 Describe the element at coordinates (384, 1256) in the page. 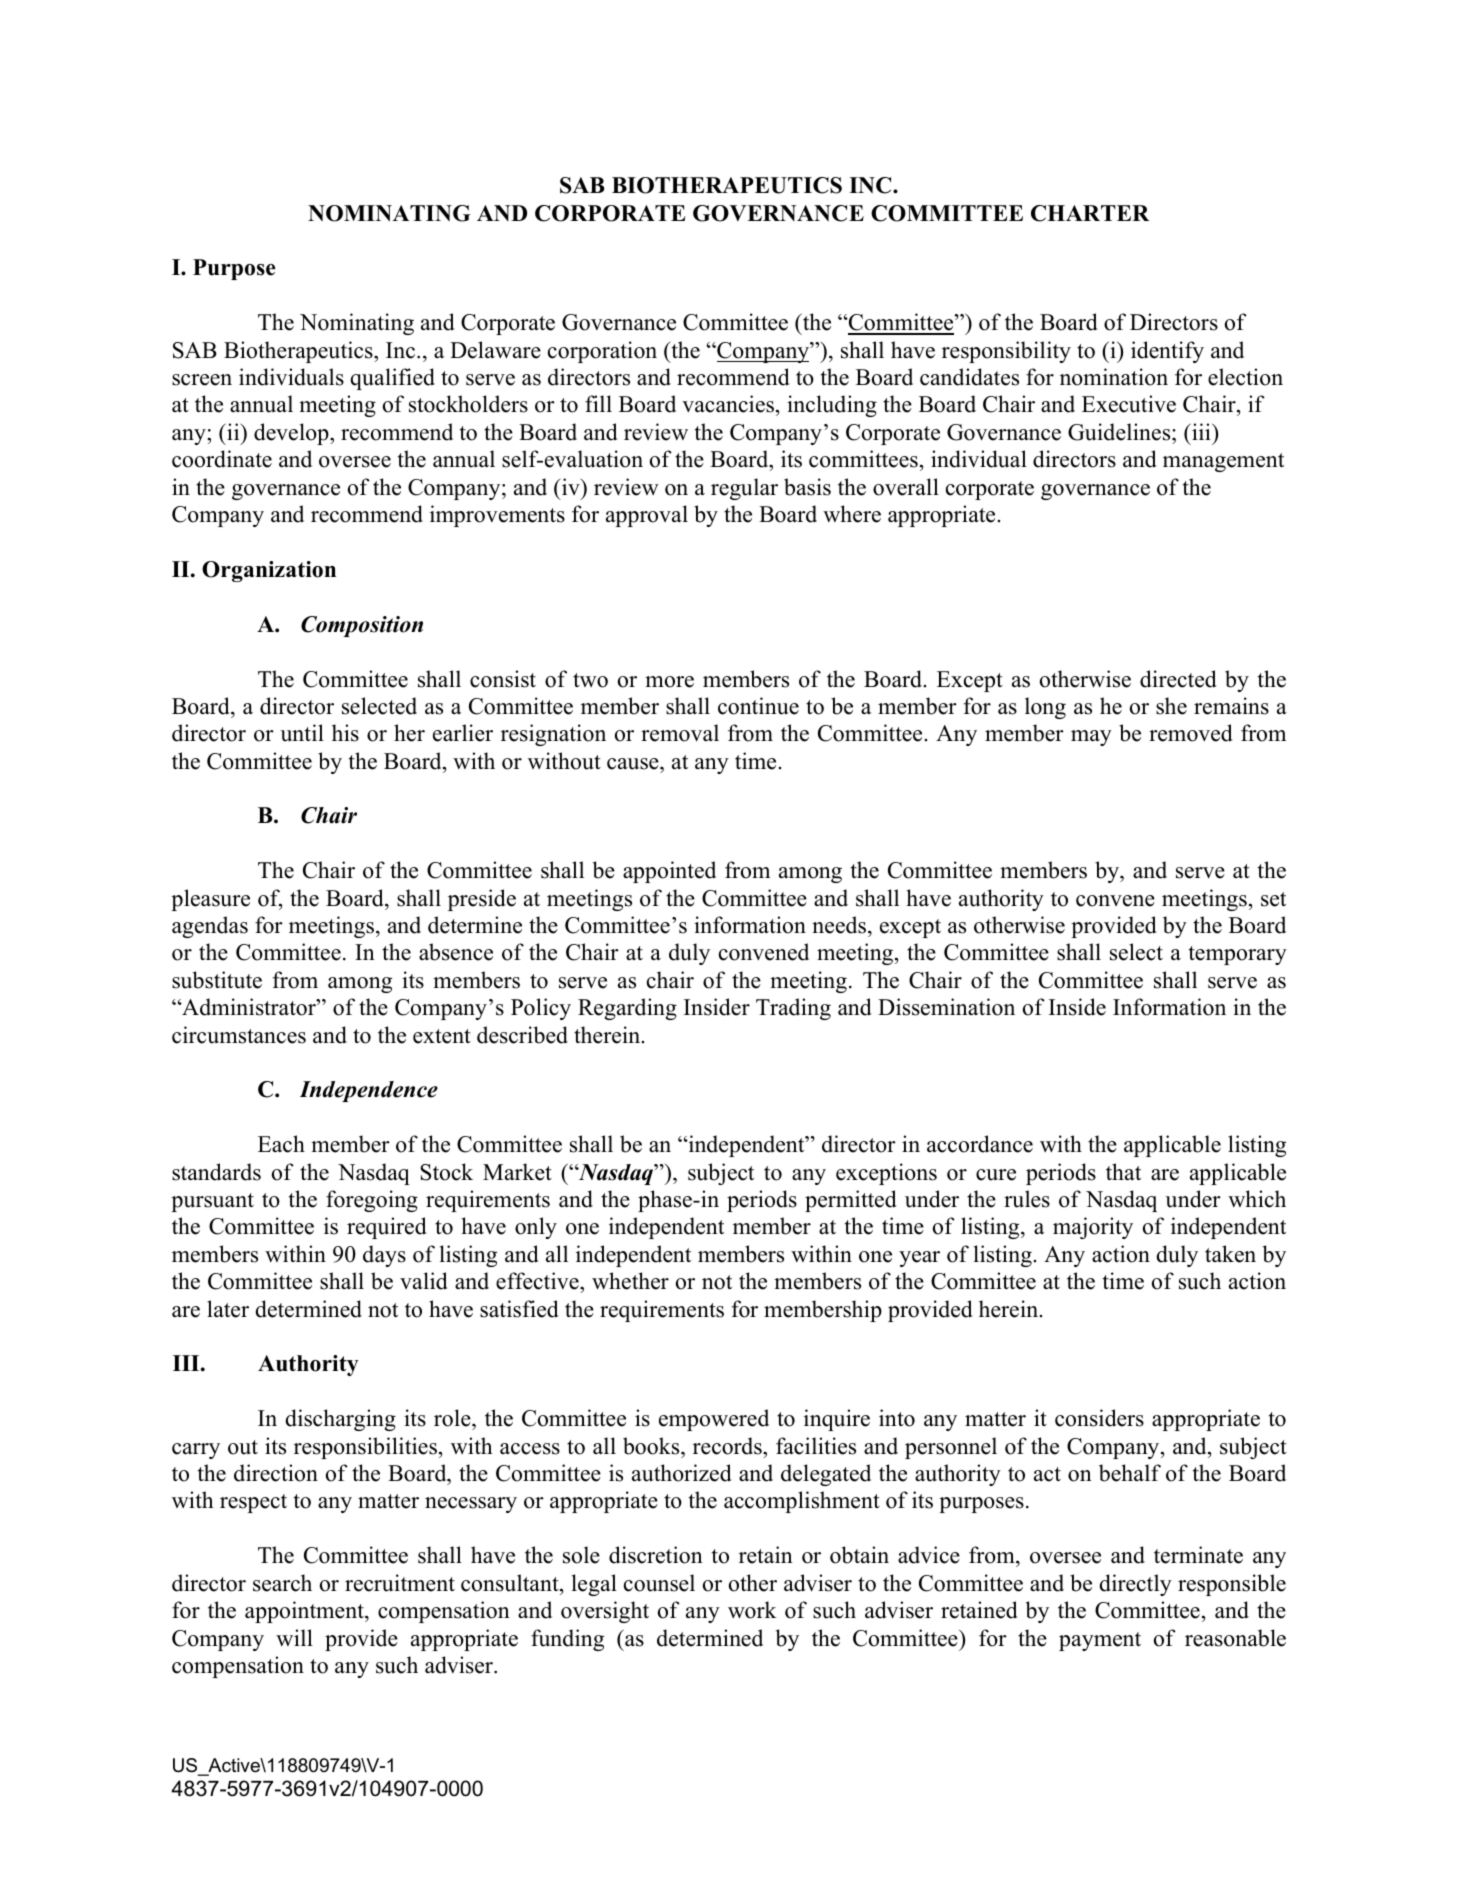

I see `days` at that location.
